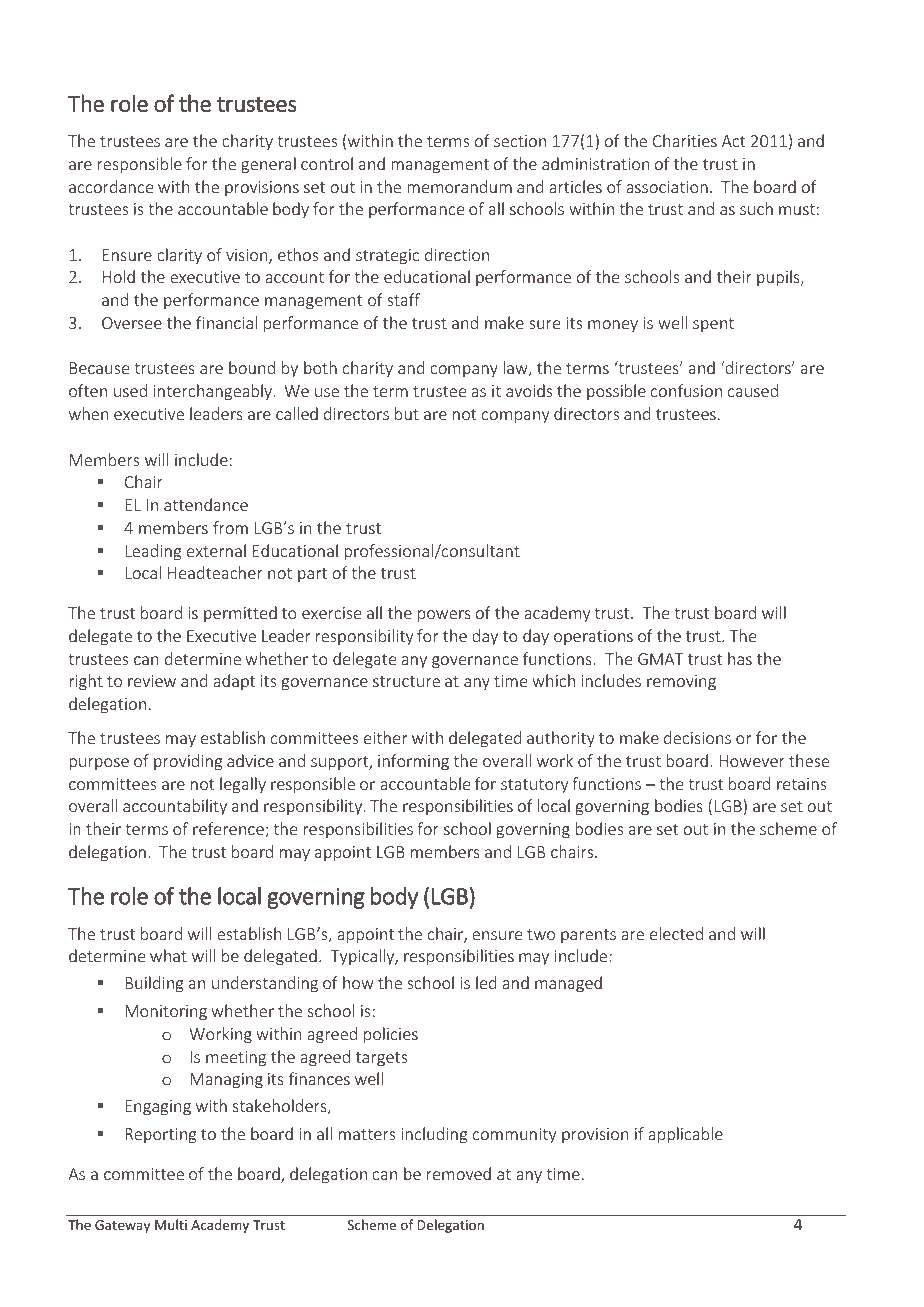 The image size is (924, 1307). Describe the element at coordinates (444, 616) in the screenshot. I see `powers` at that location.
